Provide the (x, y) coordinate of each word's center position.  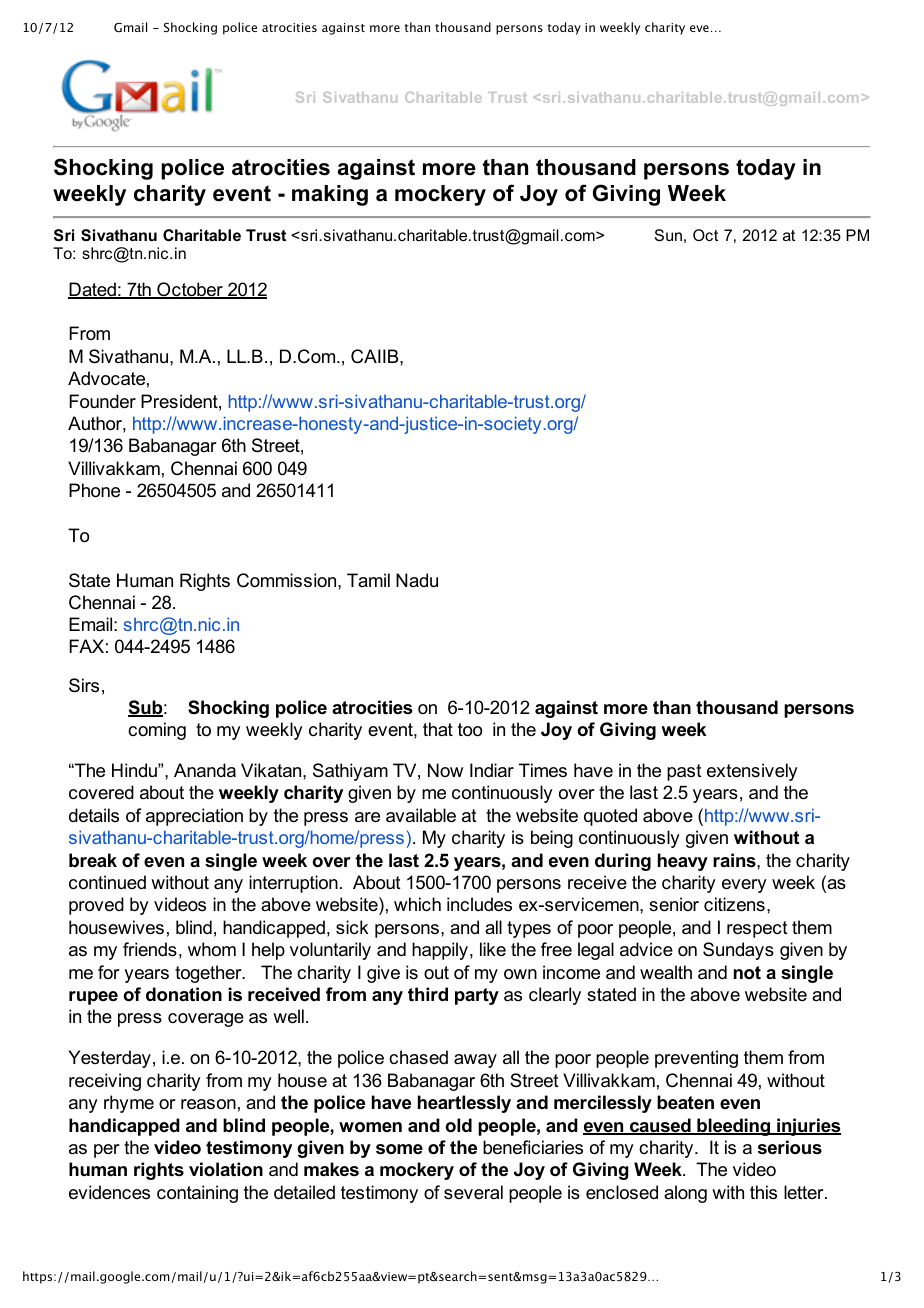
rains (735, 860)
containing (197, 1194)
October (190, 290)
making (330, 195)
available (421, 815)
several (473, 1192)
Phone (94, 490)
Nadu (417, 580)
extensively (752, 772)
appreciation (194, 817)
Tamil (368, 580)
